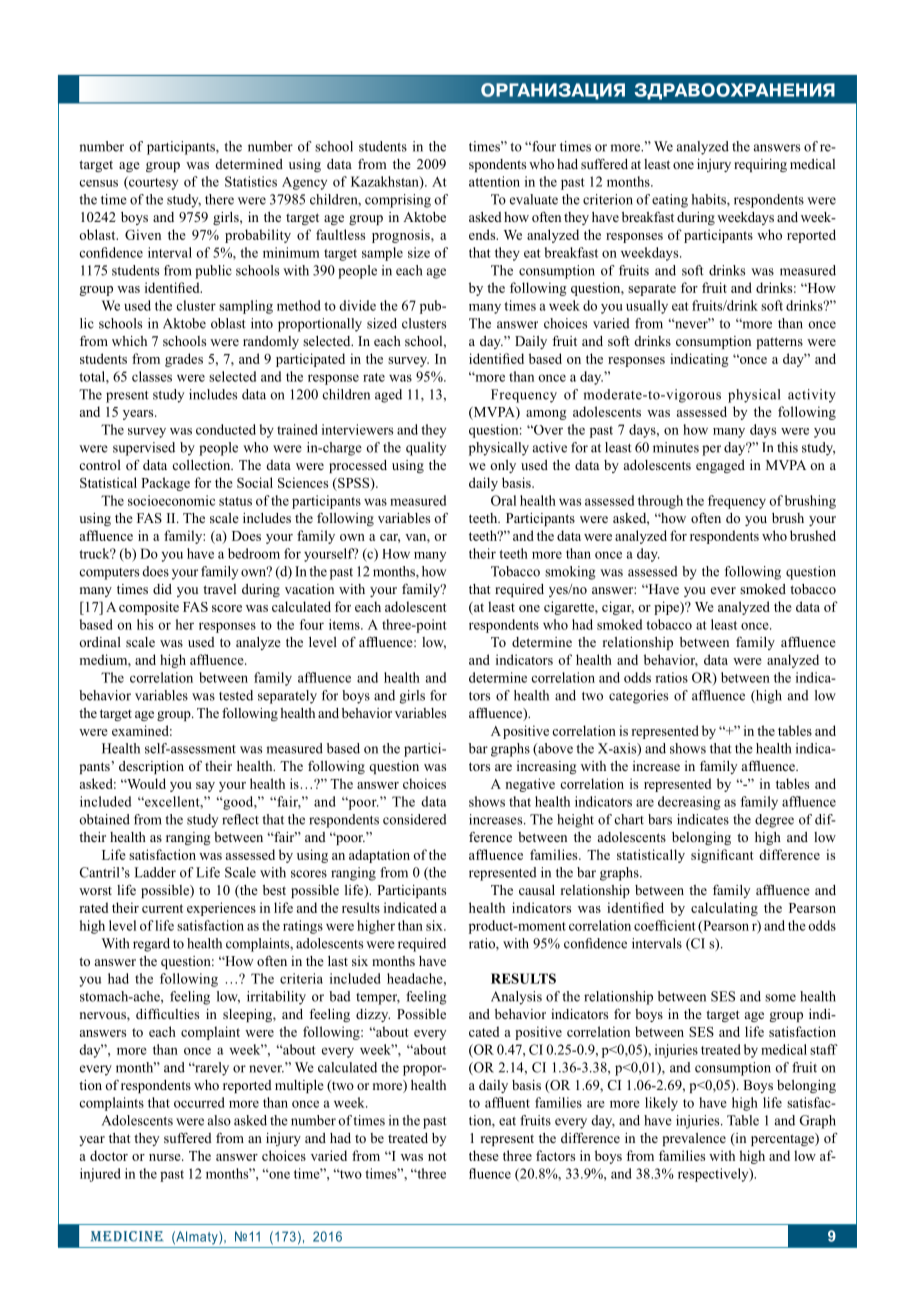  What do you see at coordinates (537, 890) in the screenshot?
I see `causal` at bounding box center [537, 890].
